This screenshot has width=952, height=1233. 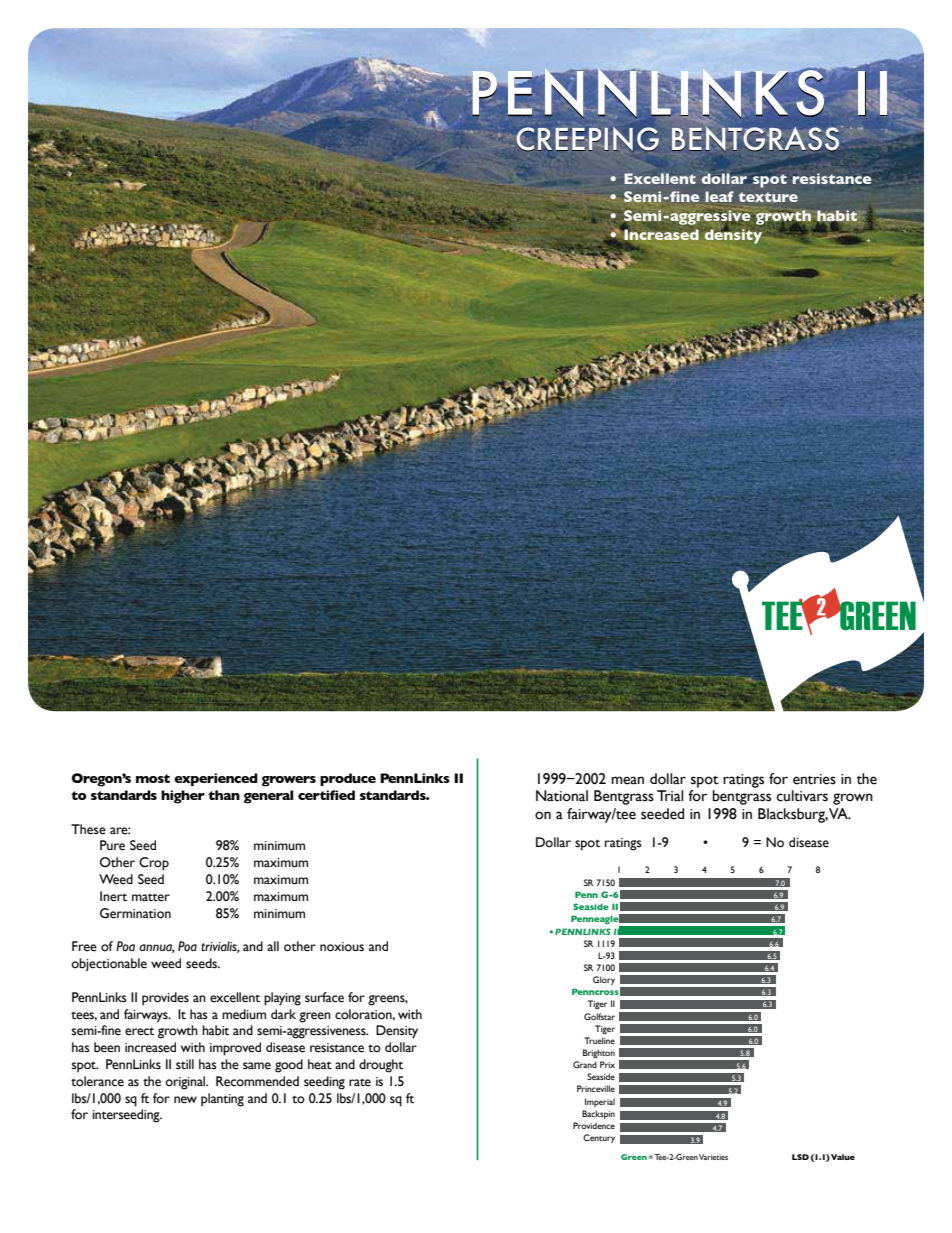 I want to click on higher, so click(x=183, y=797).
